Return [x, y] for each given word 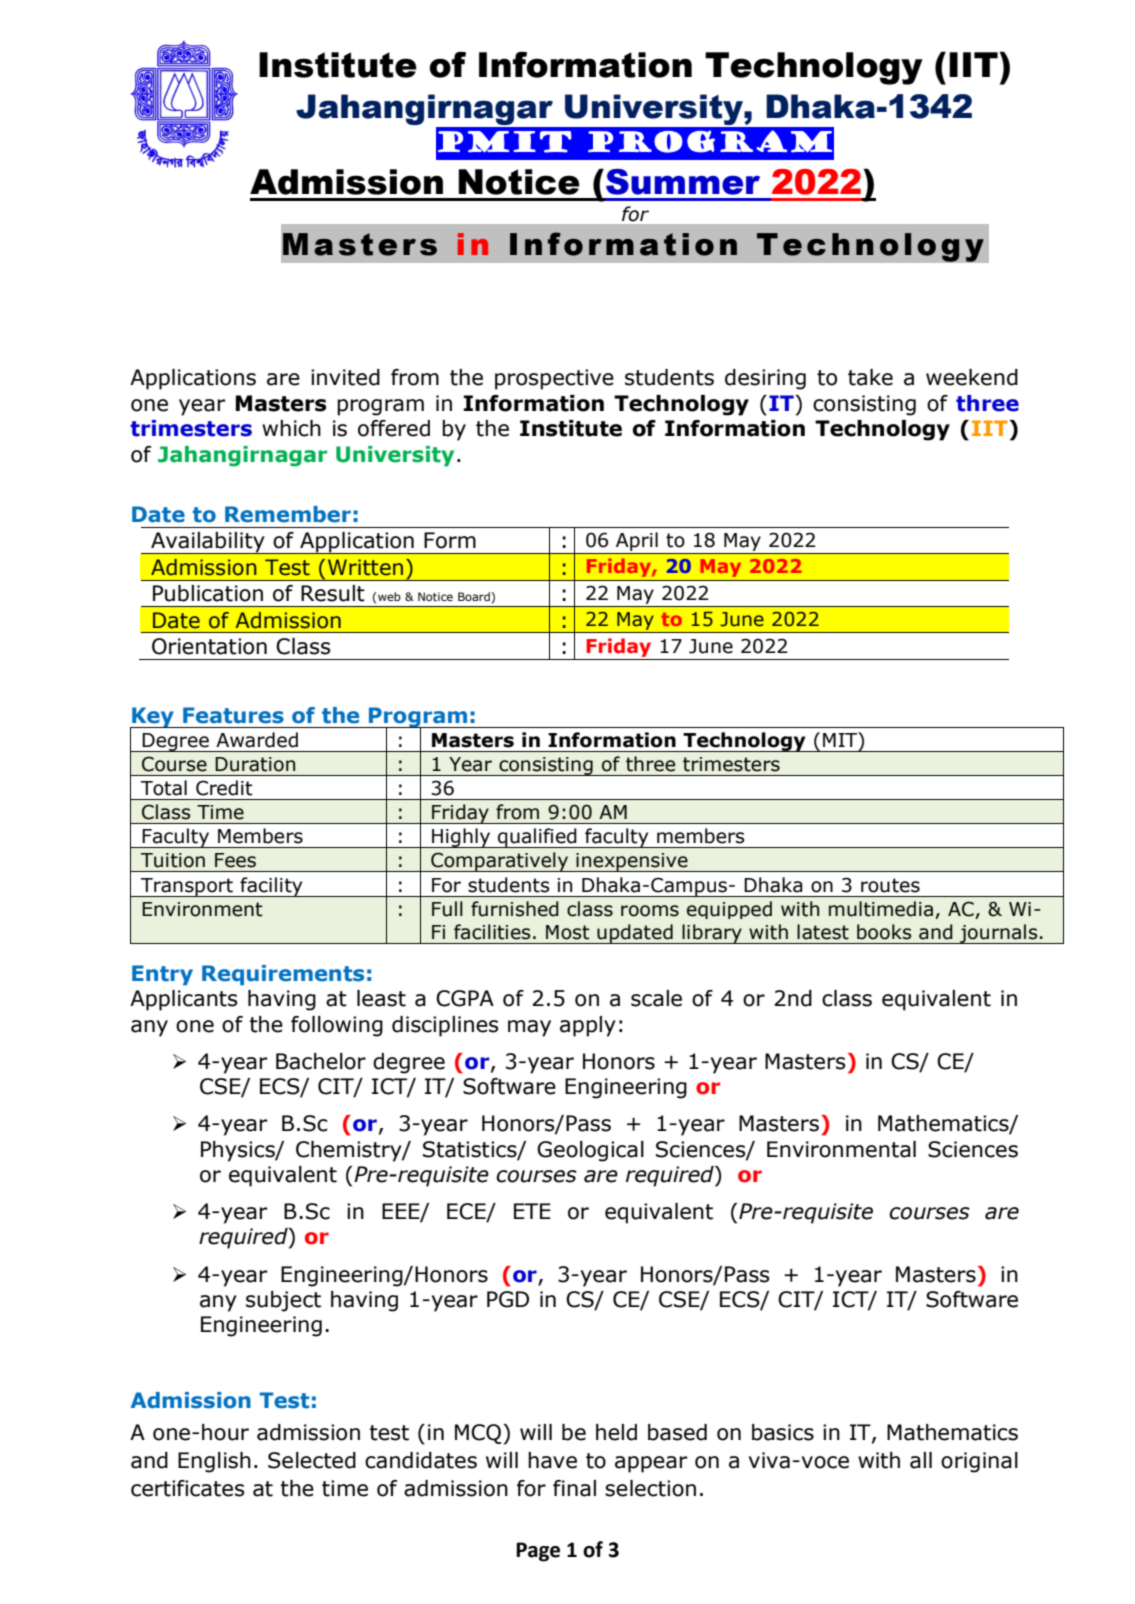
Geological [590, 1151]
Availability [208, 543]
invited [345, 377]
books [884, 932]
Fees [235, 860]
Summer [683, 182]
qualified [537, 838]
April [637, 541]
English [214, 1462]
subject [283, 1301]
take [870, 377]
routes [890, 885]
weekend [972, 377]
